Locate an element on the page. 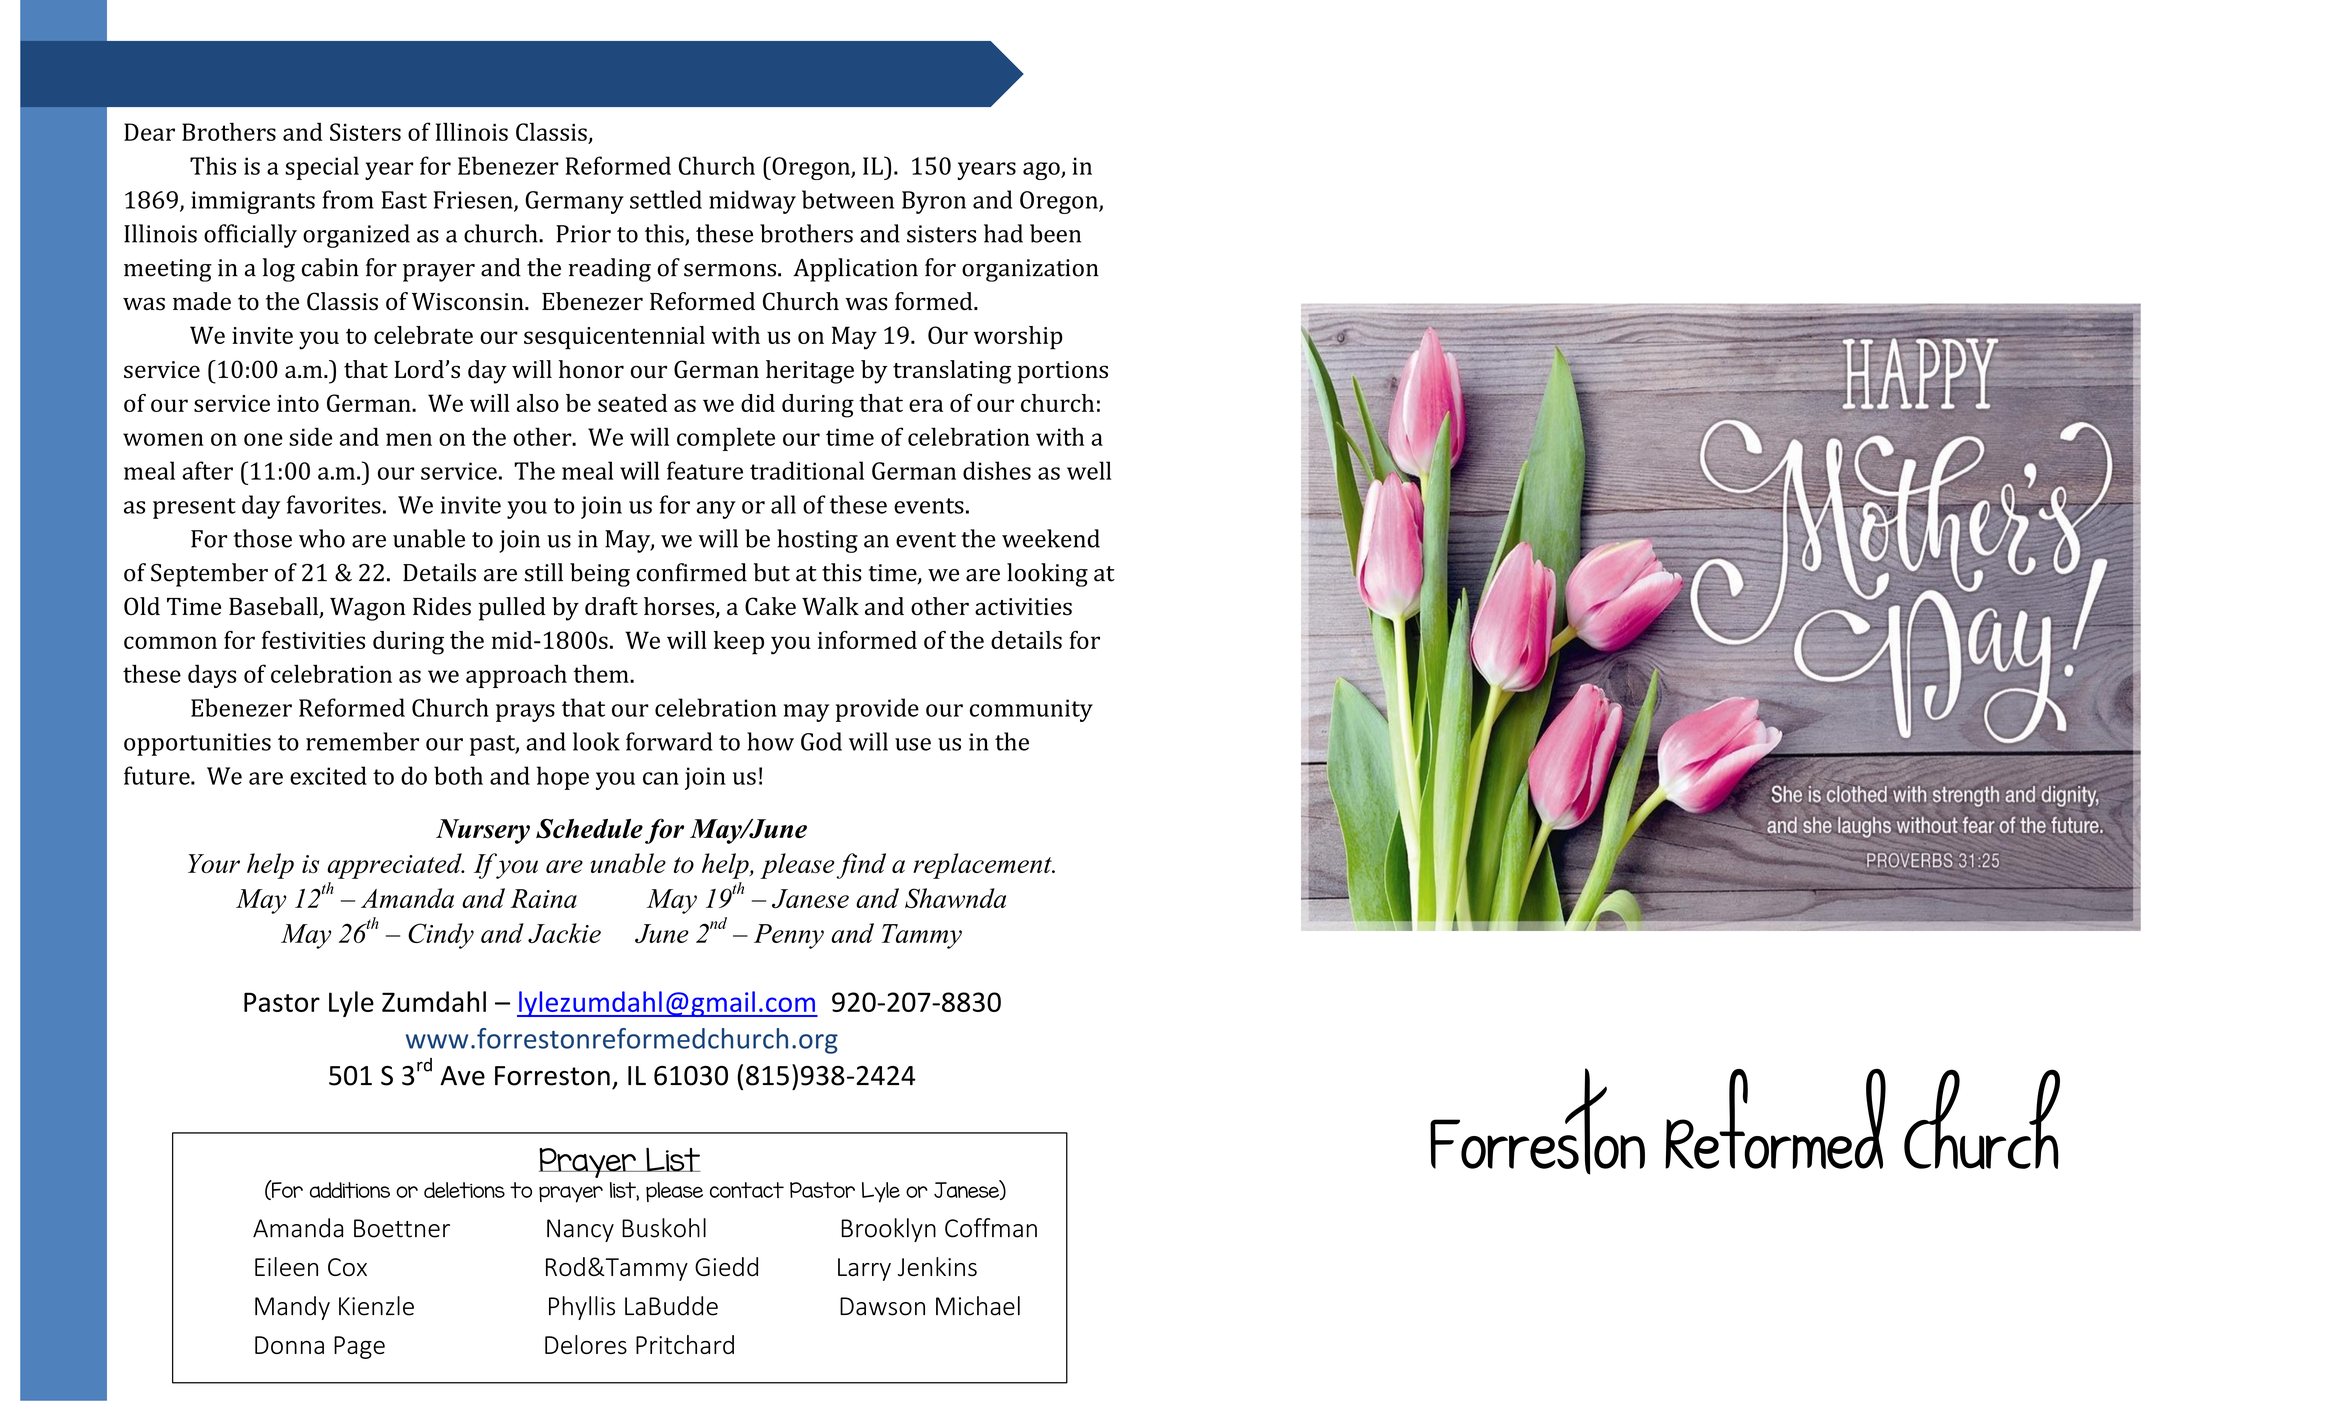  immigrants is located at coordinates (253, 202).
